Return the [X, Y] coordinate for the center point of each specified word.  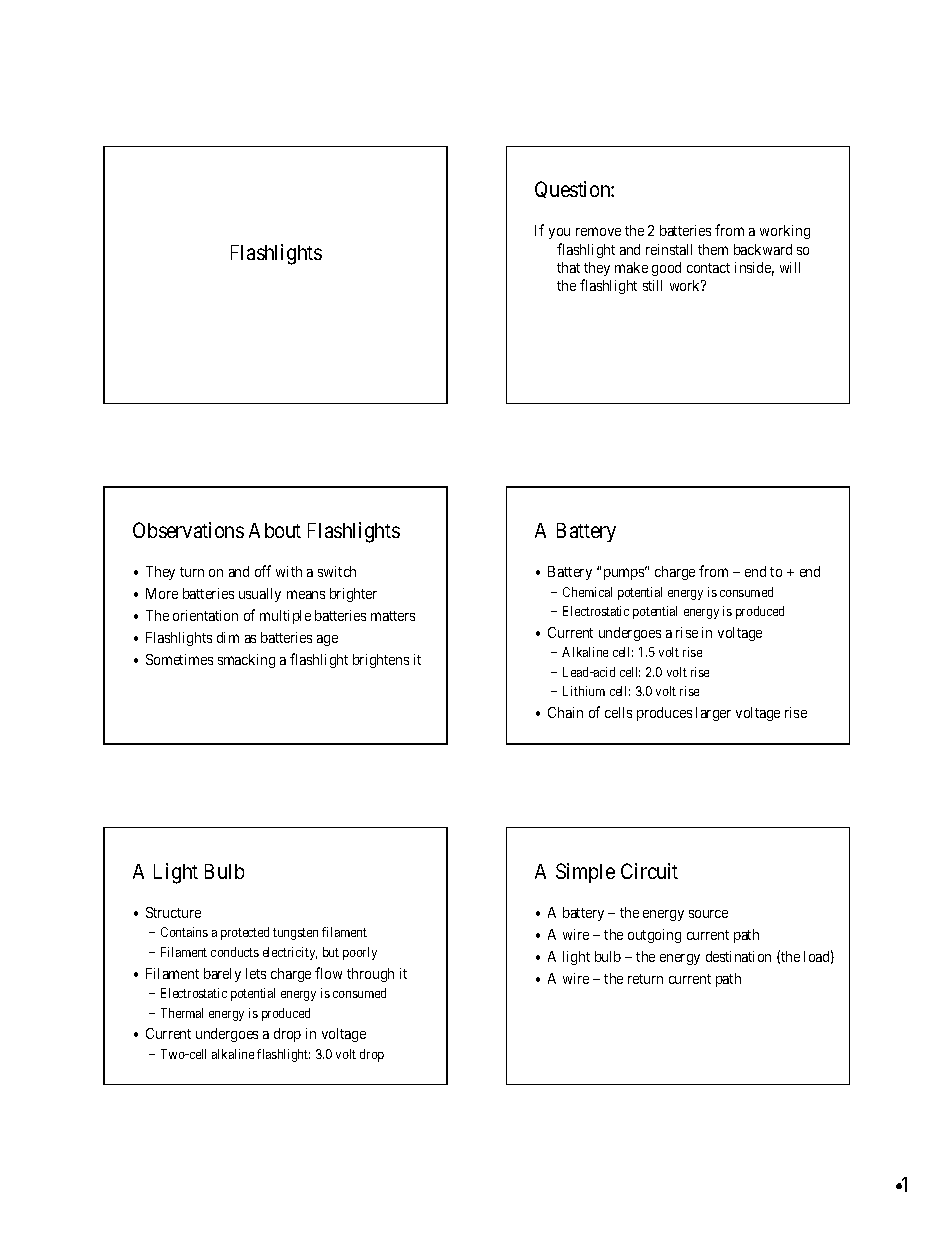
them [713, 249]
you [559, 233]
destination [738, 956]
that [568, 267]
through [370, 975]
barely [222, 975]
